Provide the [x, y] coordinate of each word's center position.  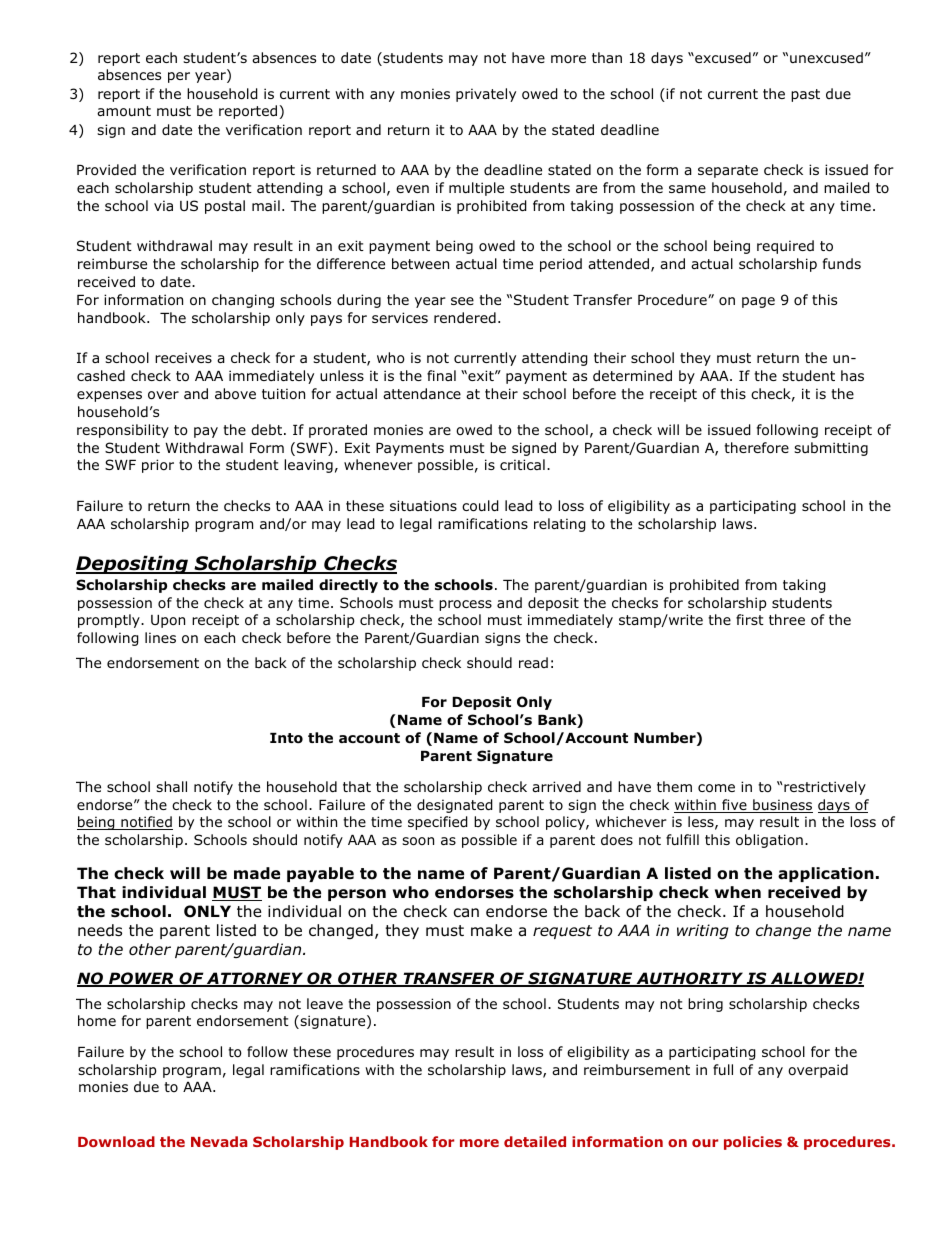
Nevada [219, 1141]
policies [753, 1143]
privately [486, 95]
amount [124, 111]
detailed [535, 1141]
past [805, 95]
